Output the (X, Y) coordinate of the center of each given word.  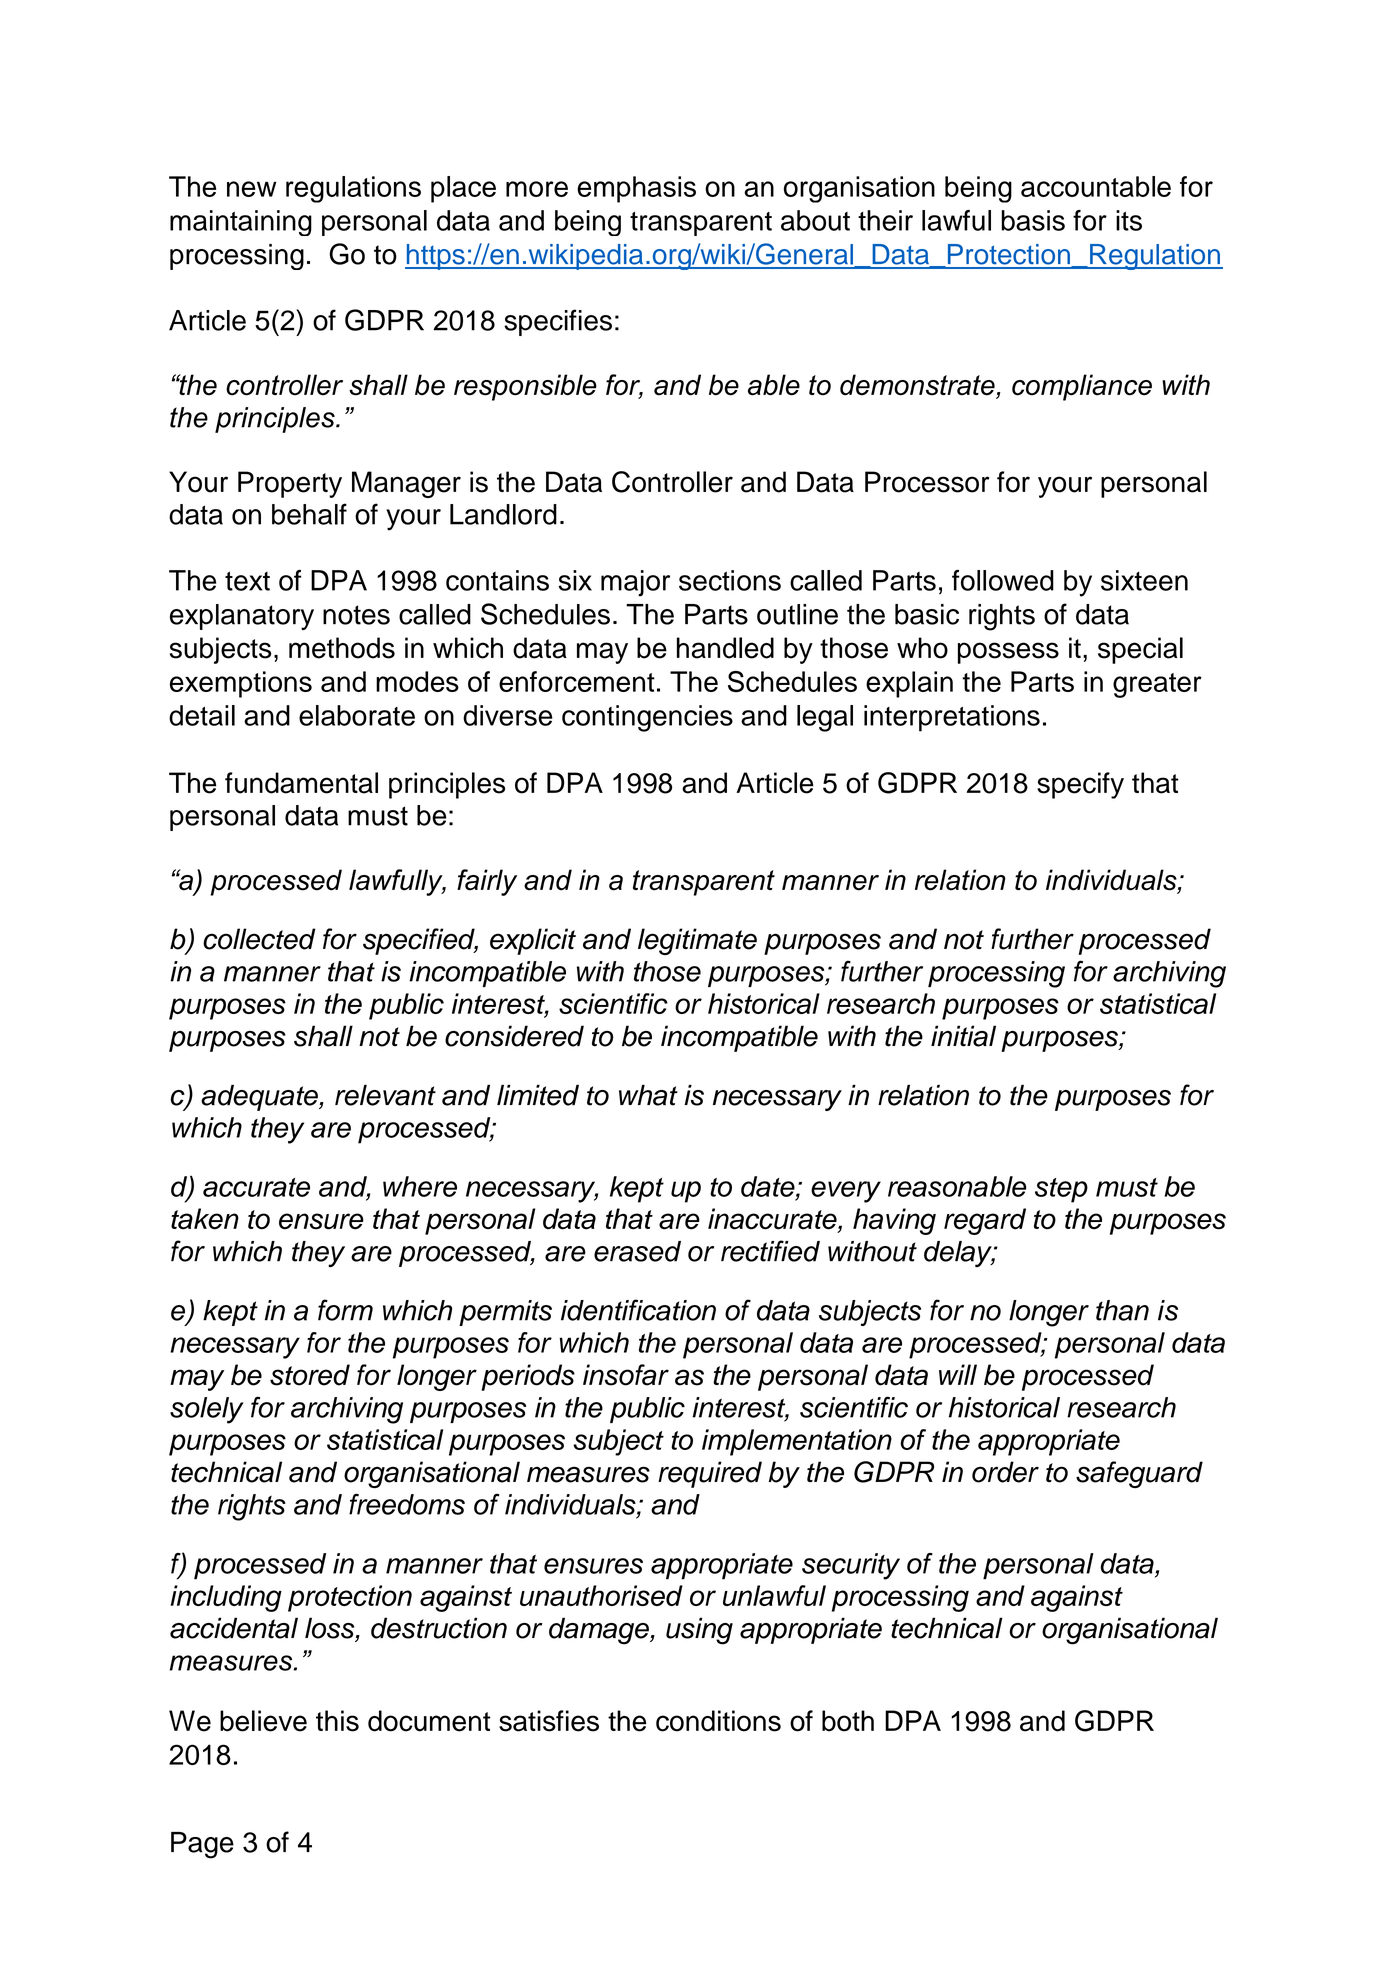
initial (963, 1036)
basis (1033, 220)
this (337, 1721)
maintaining (241, 223)
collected (259, 939)
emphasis (636, 189)
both (848, 1721)
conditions (718, 1721)
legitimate (697, 941)
